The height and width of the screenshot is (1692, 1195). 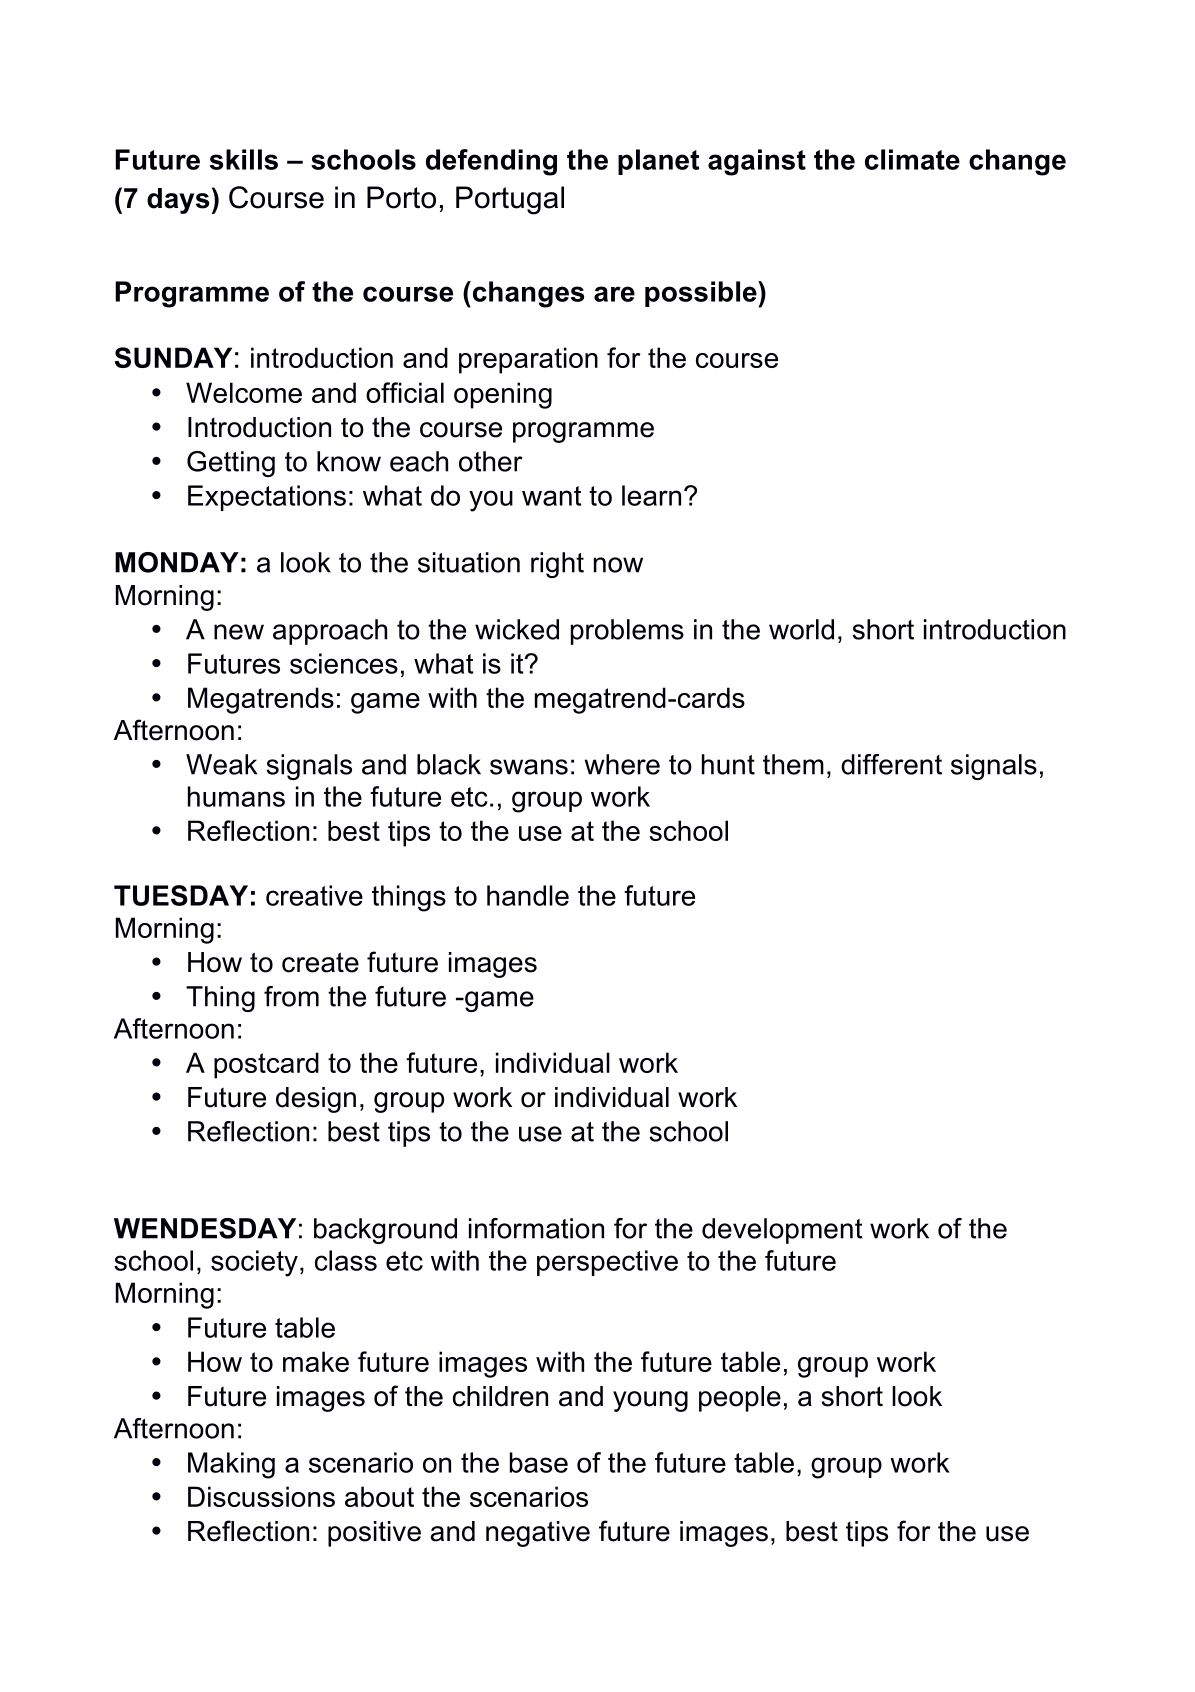 I want to click on Expectations, so click(x=267, y=498).
